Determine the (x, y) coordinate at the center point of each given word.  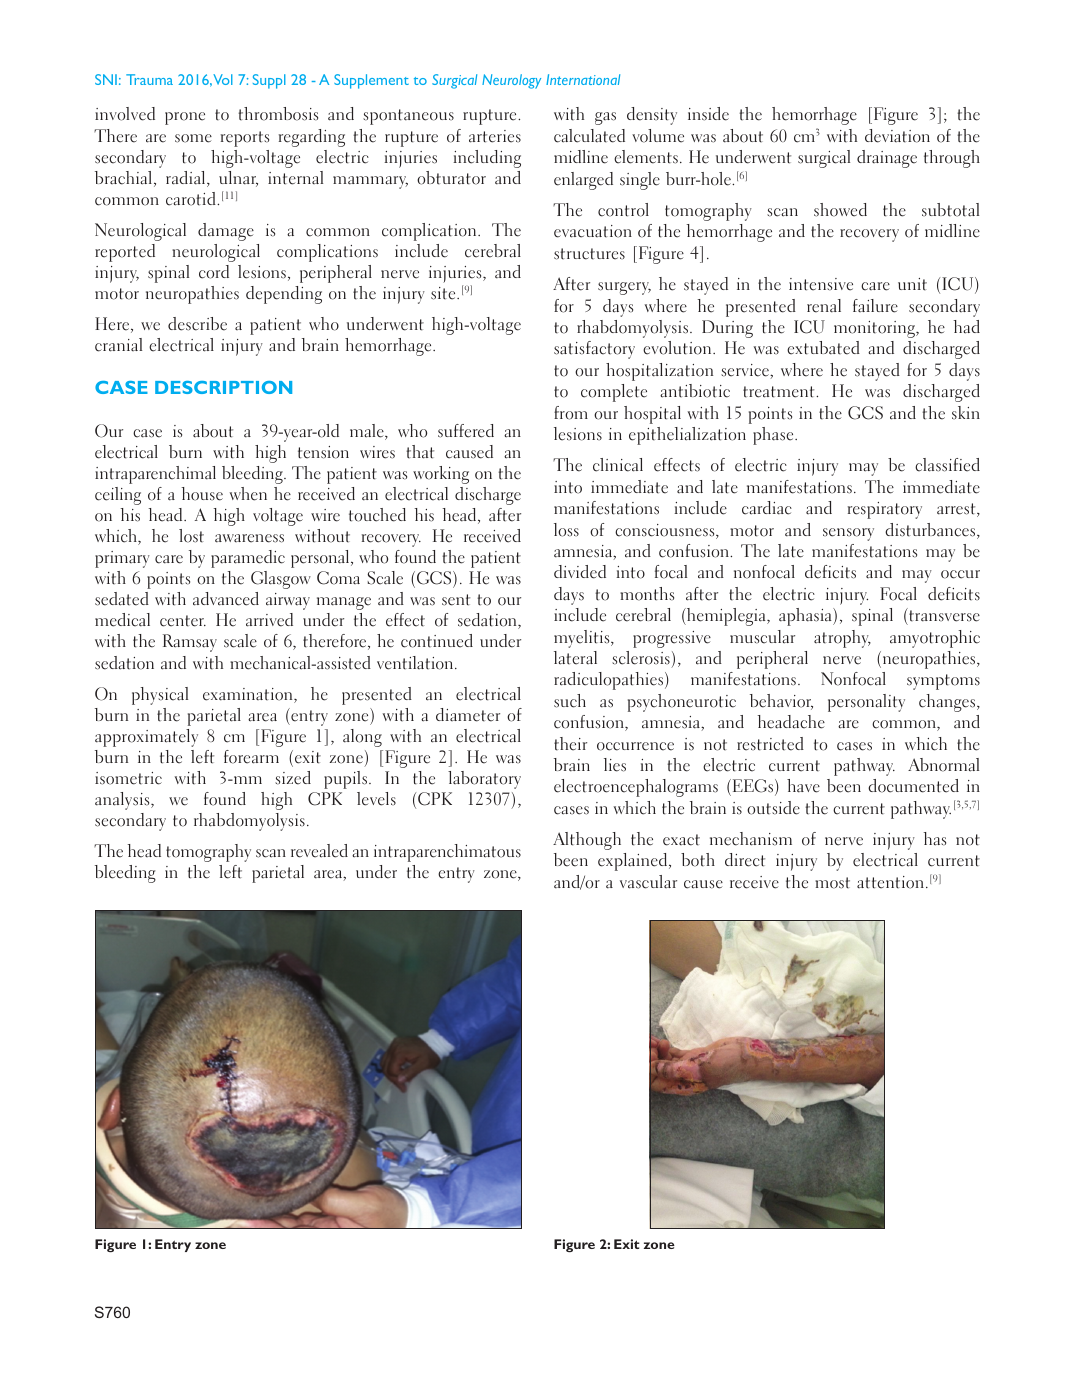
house (202, 494)
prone (185, 118)
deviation (897, 136)
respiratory (885, 510)
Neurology (511, 81)
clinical (618, 465)
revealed (319, 851)
